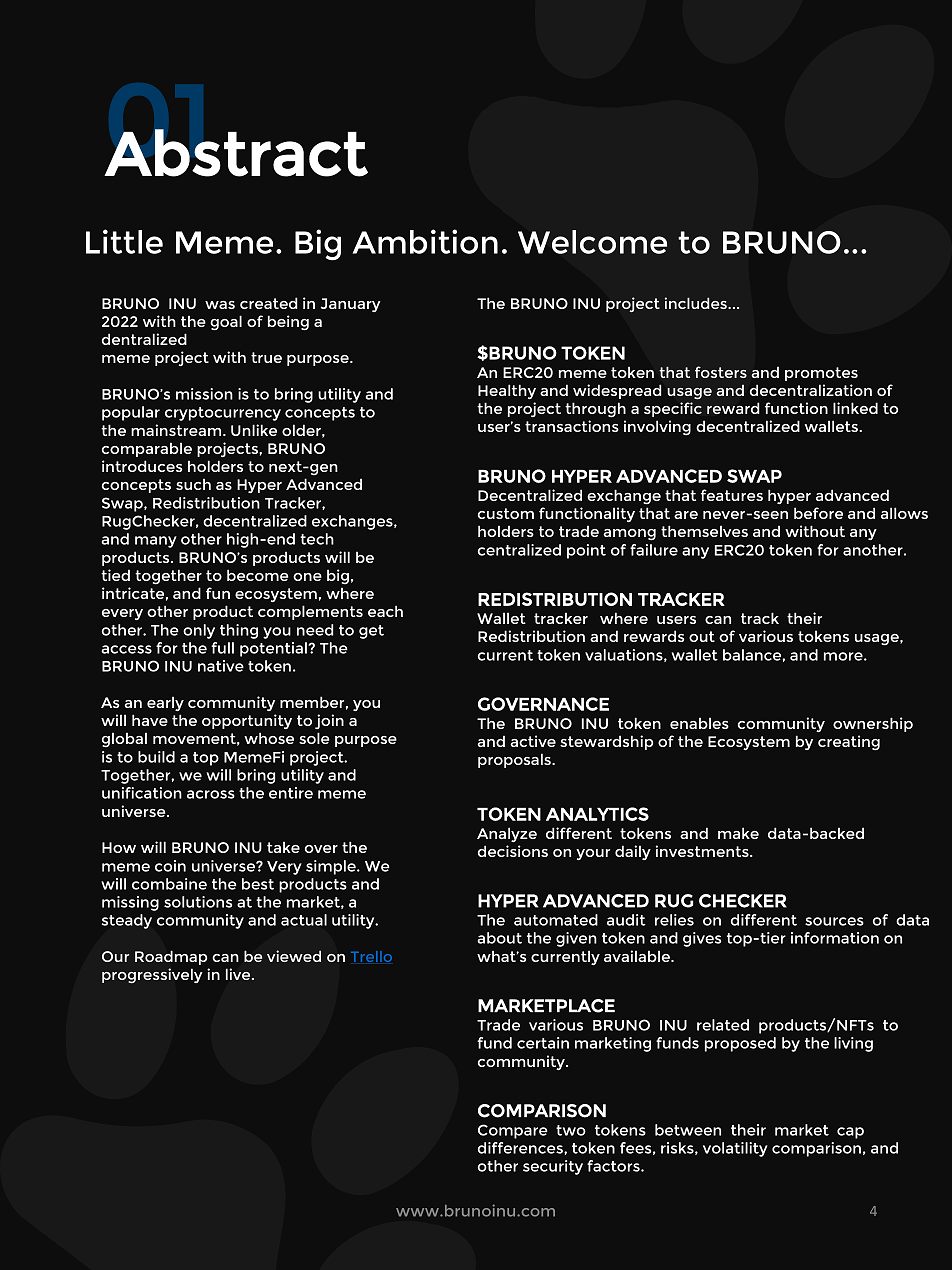 This document has height=1270, width=952. I want to click on Analyze, so click(507, 834).
